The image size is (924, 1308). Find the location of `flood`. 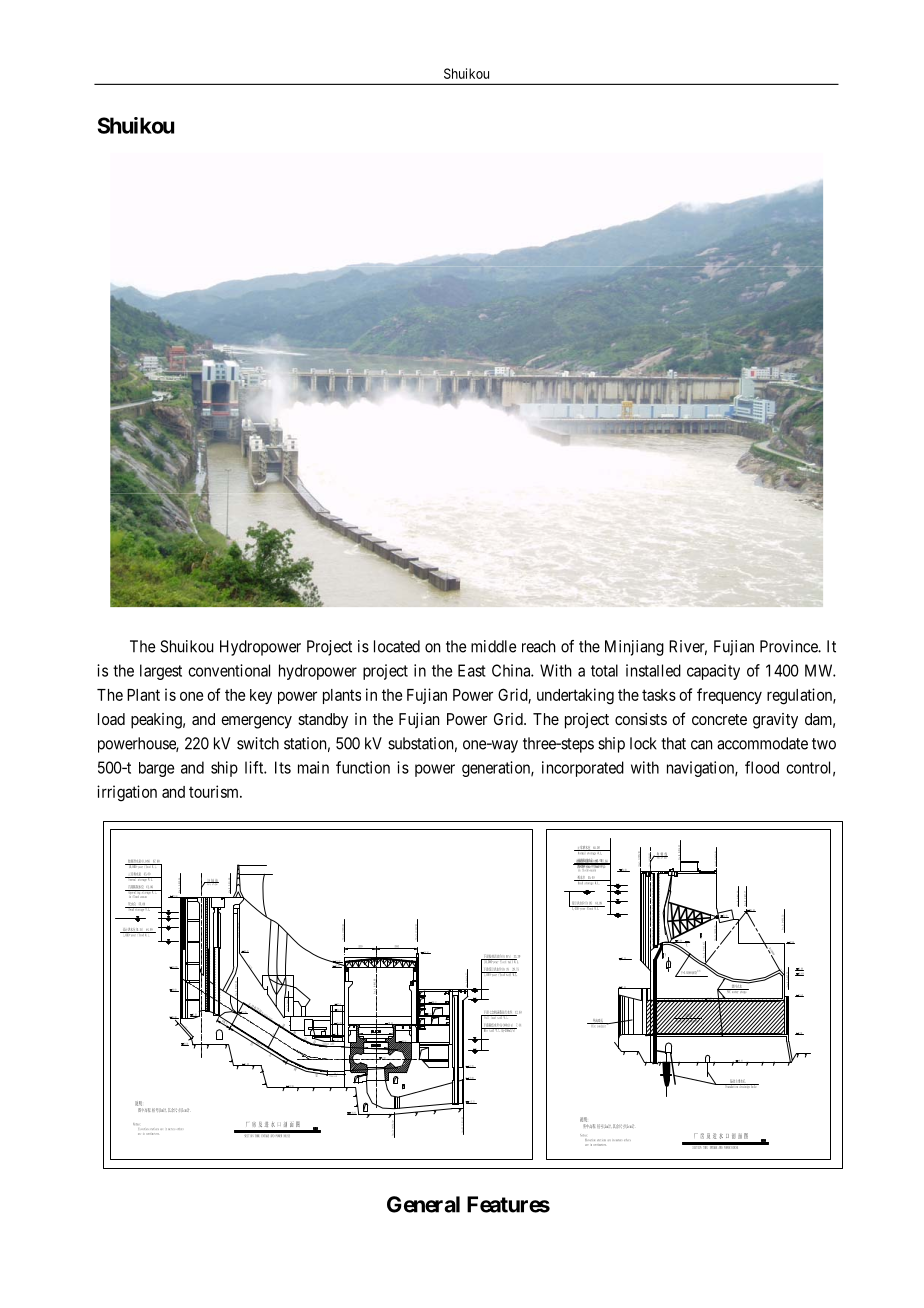

flood is located at coordinates (762, 767).
